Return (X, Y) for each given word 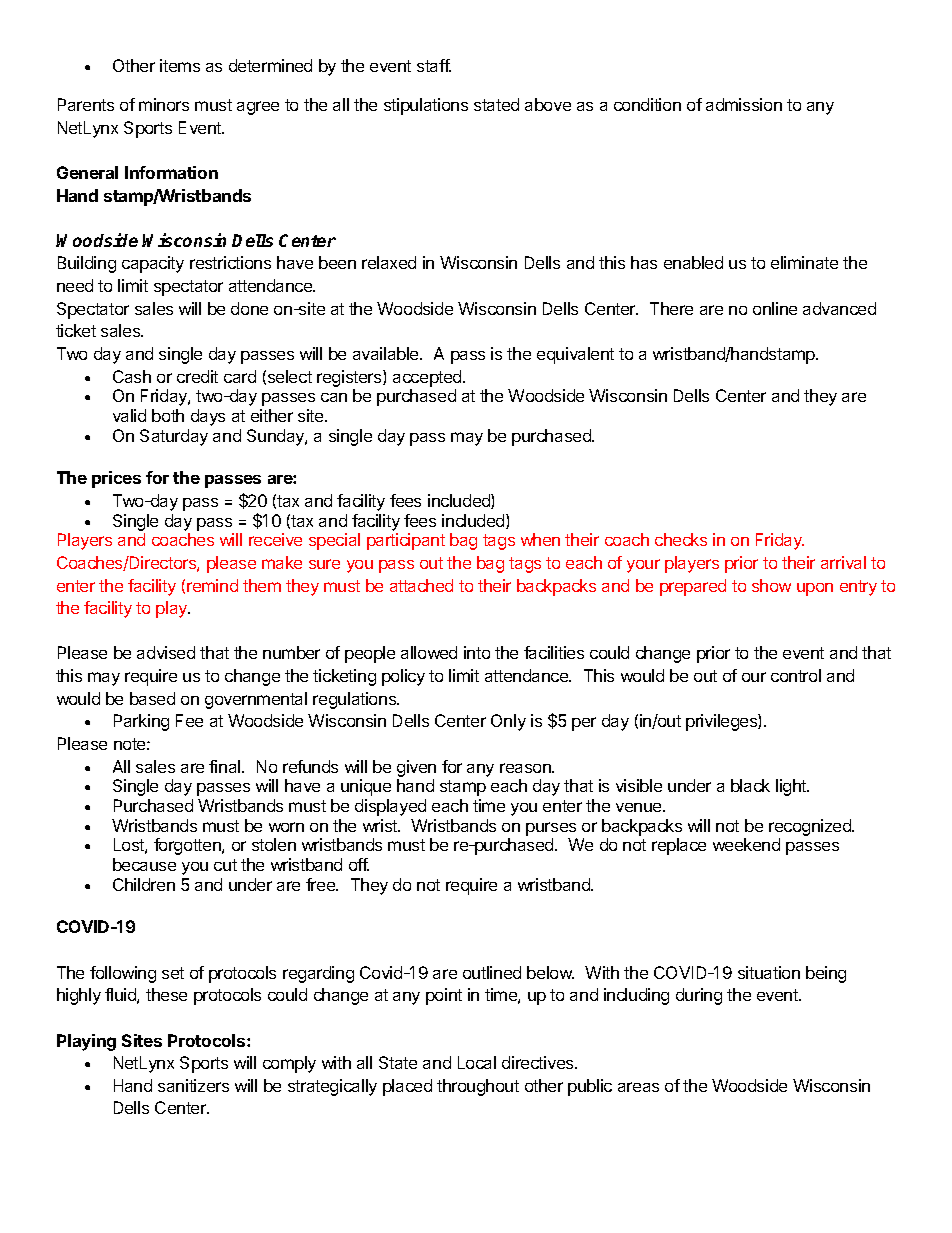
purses (551, 829)
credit (197, 376)
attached (421, 585)
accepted (428, 378)
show (771, 585)
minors (164, 104)
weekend (746, 844)
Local (477, 1062)
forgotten (188, 846)
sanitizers (193, 1085)
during (699, 996)
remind (212, 585)
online (775, 308)
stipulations (426, 106)
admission (744, 104)
